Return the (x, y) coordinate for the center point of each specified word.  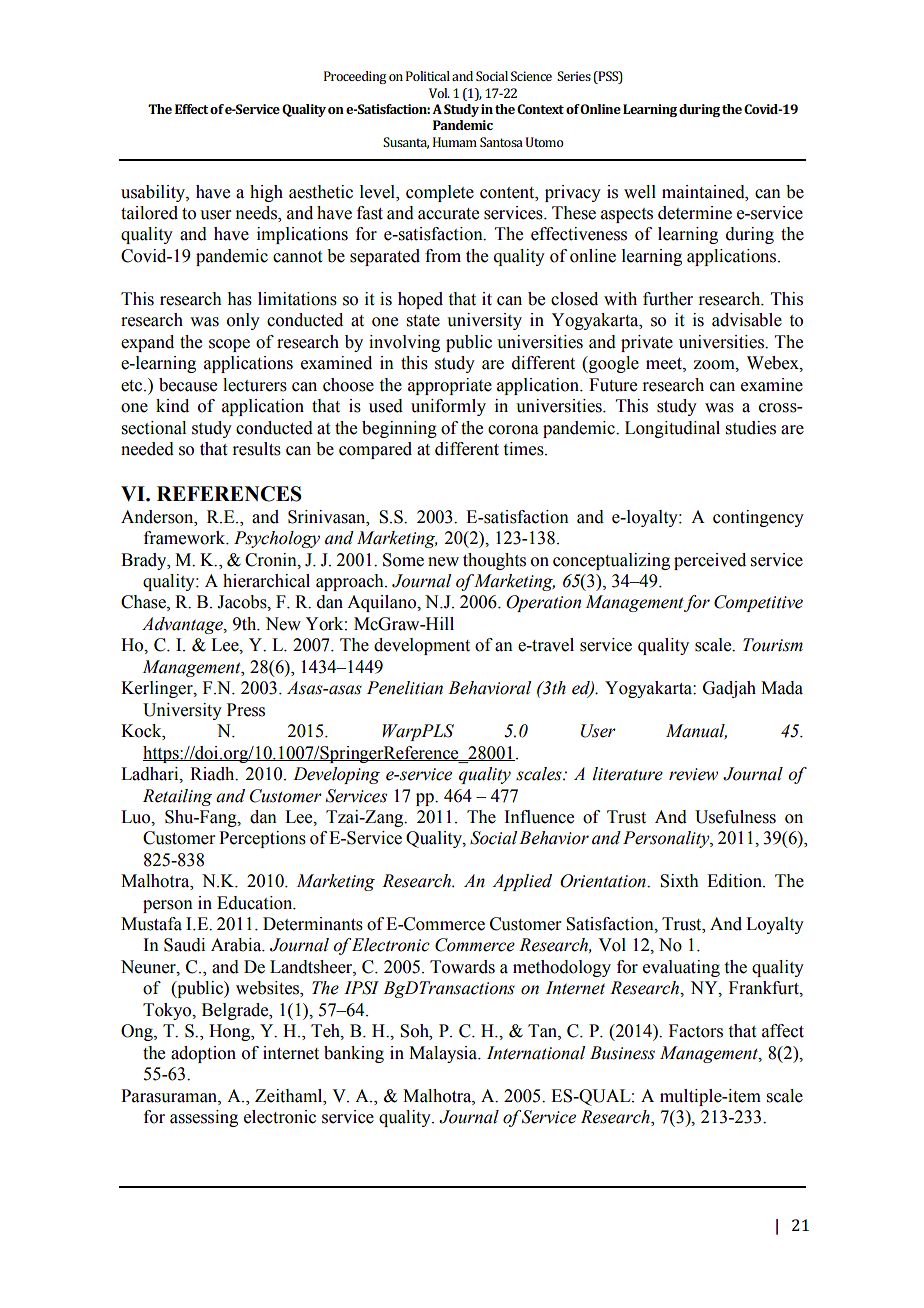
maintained (704, 192)
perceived (710, 561)
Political (428, 76)
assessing (204, 1118)
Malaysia (444, 1054)
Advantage (183, 625)
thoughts (494, 561)
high (266, 193)
